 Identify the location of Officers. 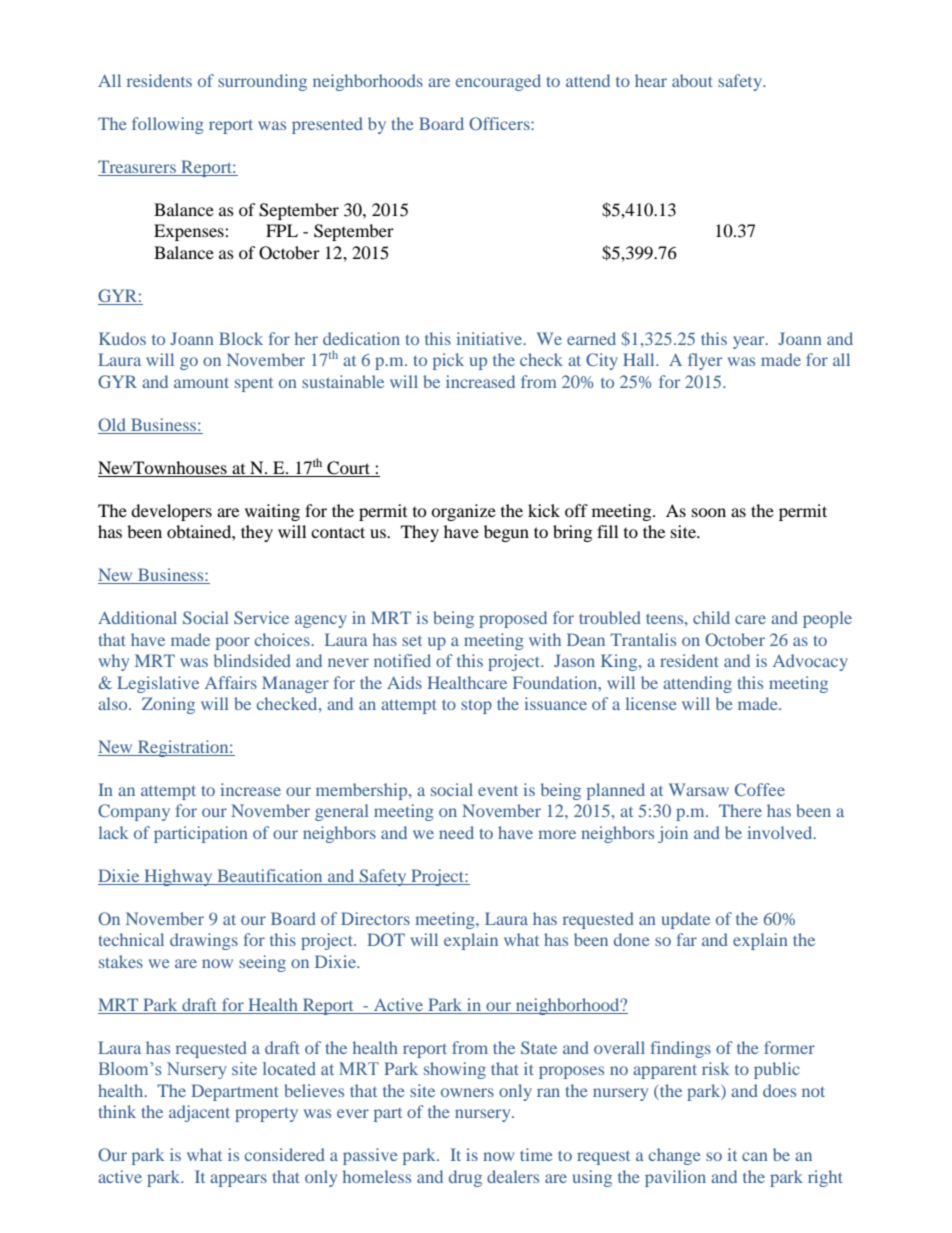
(500, 123).
